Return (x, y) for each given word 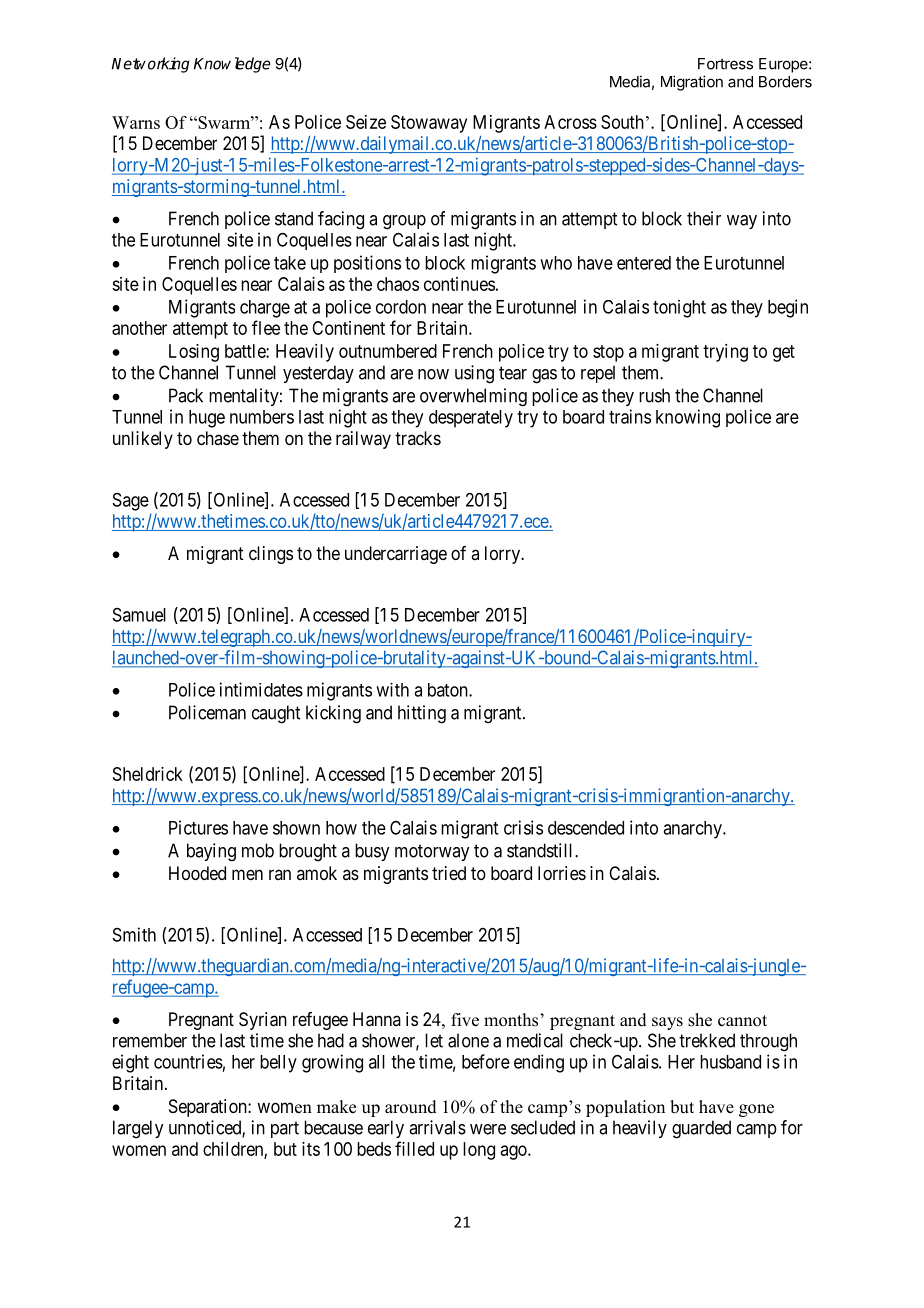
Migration (692, 83)
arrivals (437, 1127)
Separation (209, 1108)
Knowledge (232, 65)
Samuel (139, 615)
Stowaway (429, 124)
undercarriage (396, 555)
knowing (688, 418)
